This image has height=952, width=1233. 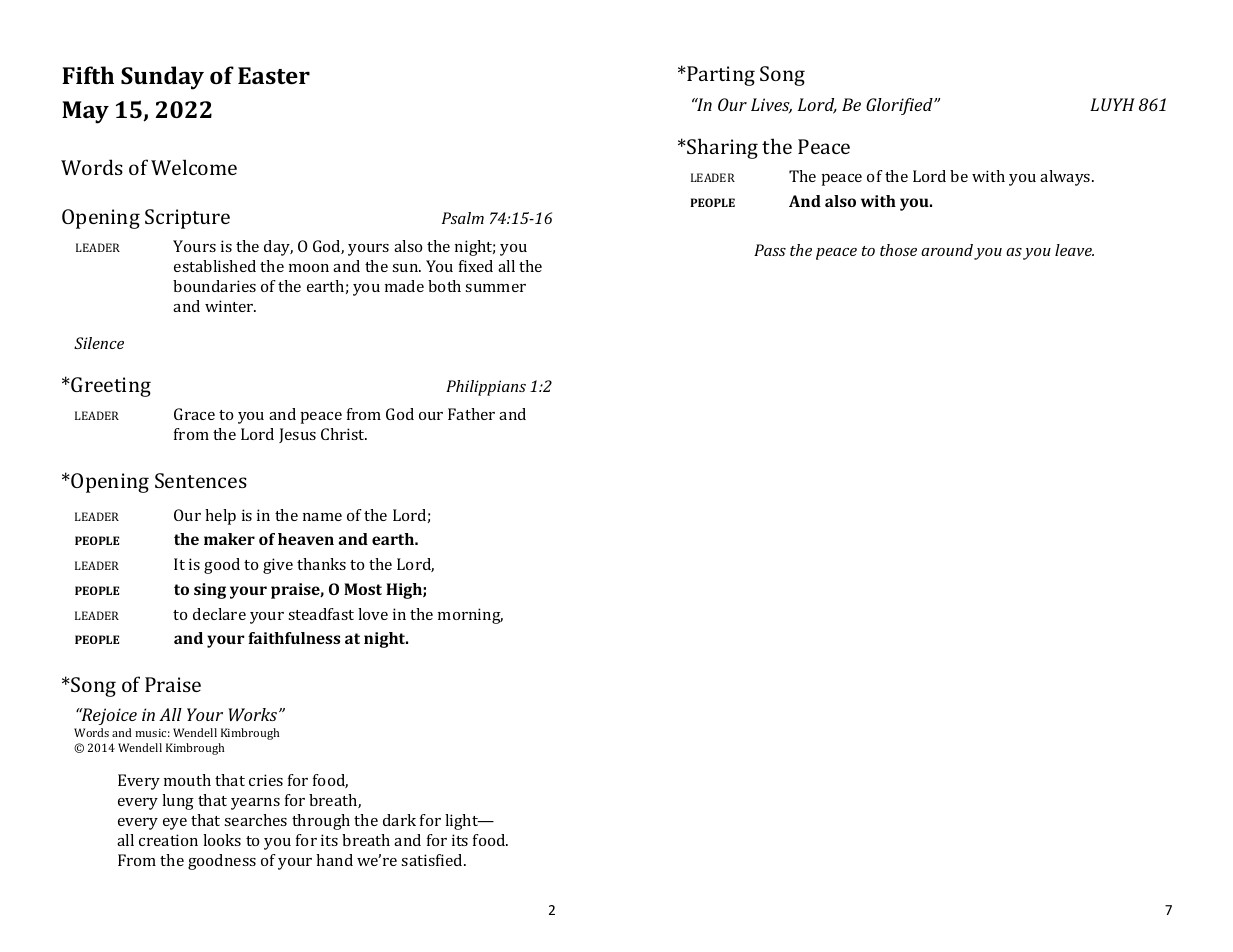 I want to click on morning, so click(x=470, y=616).
